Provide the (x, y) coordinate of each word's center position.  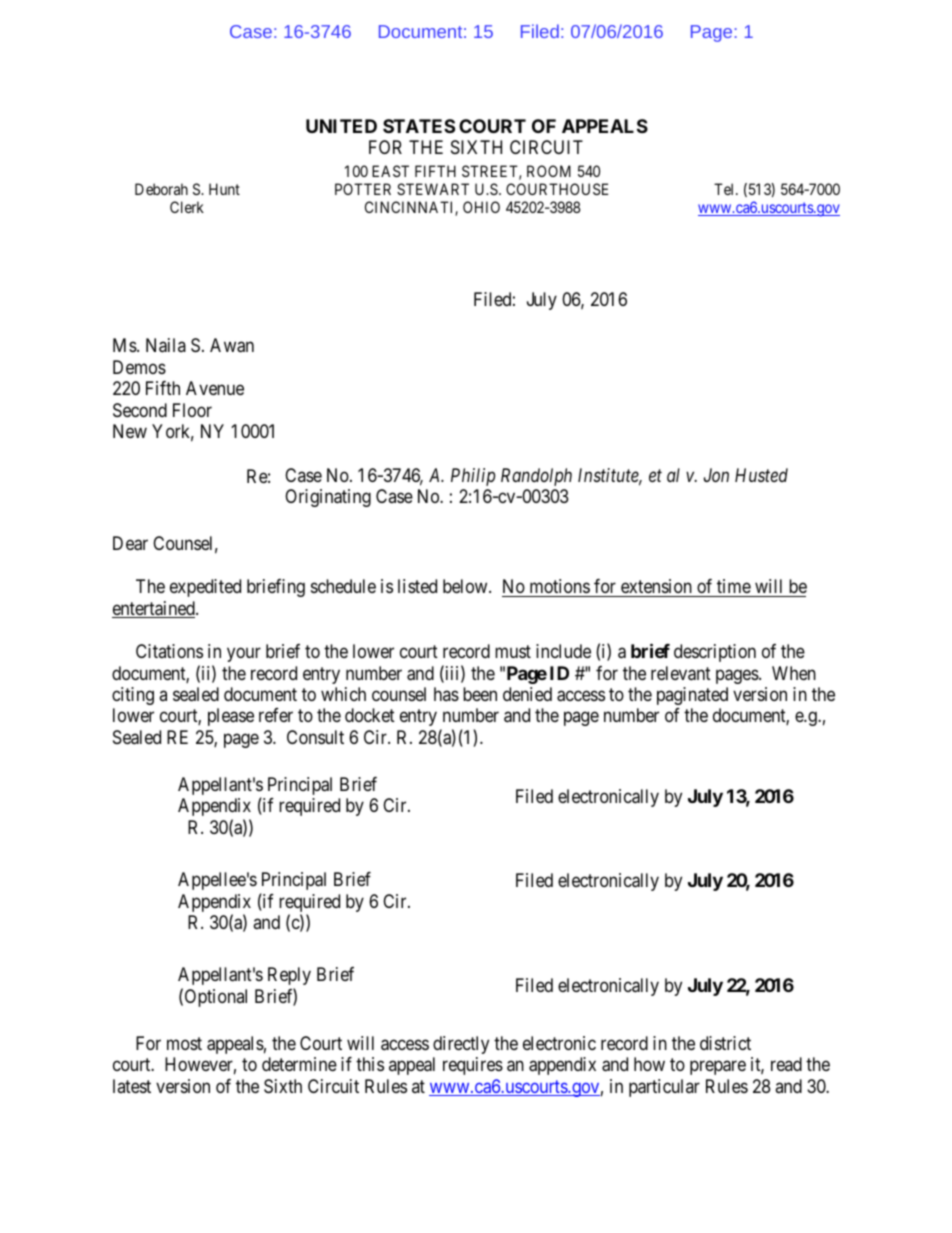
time (734, 586)
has (446, 694)
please (231, 717)
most (184, 1043)
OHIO (481, 207)
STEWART (433, 189)
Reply (289, 976)
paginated (692, 696)
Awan (232, 345)
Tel (725, 189)
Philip (473, 477)
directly (461, 1045)
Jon (716, 475)
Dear (130, 543)
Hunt (224, 189)
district (725, 1043)
